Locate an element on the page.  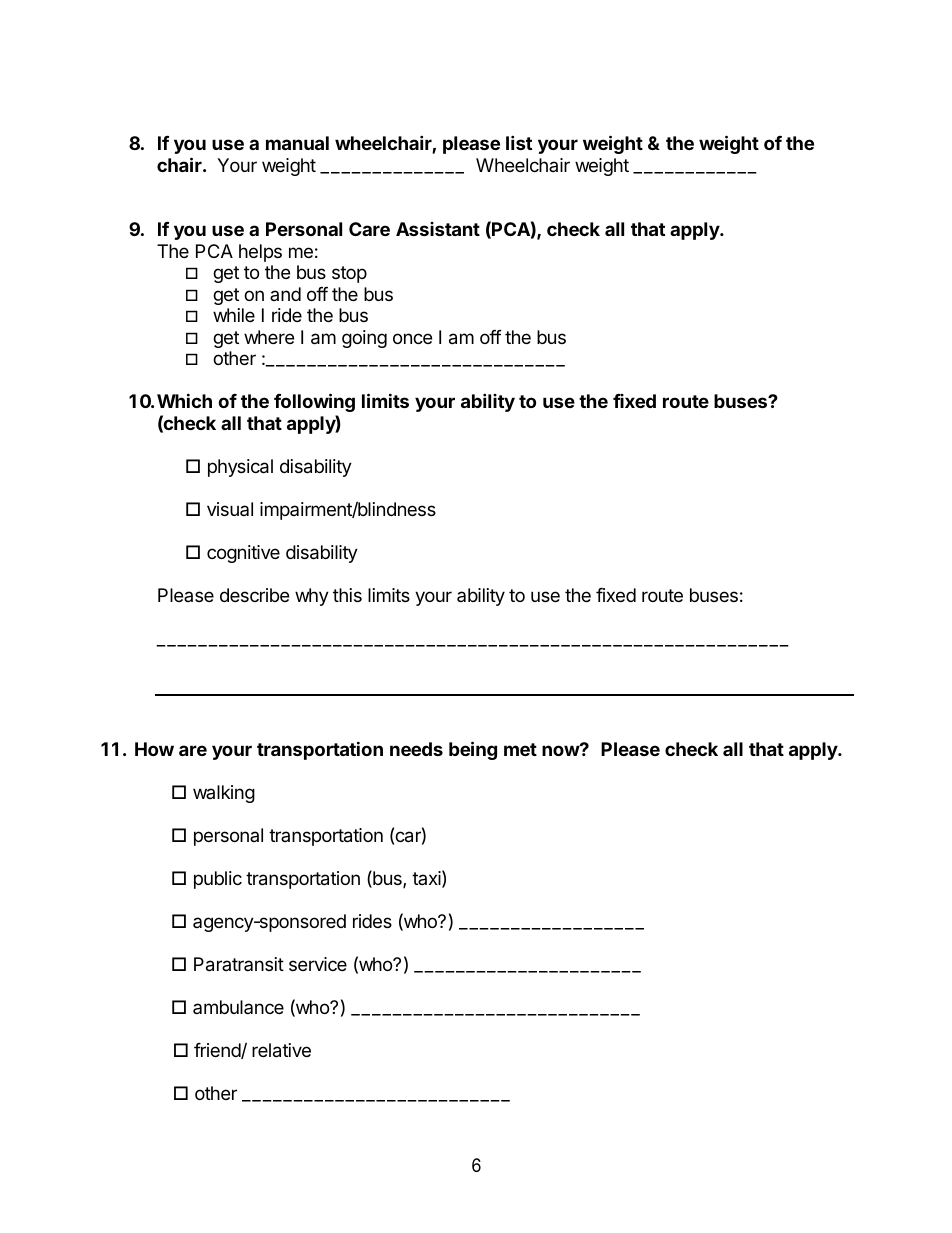
this is located at coordinates (347, 595).
